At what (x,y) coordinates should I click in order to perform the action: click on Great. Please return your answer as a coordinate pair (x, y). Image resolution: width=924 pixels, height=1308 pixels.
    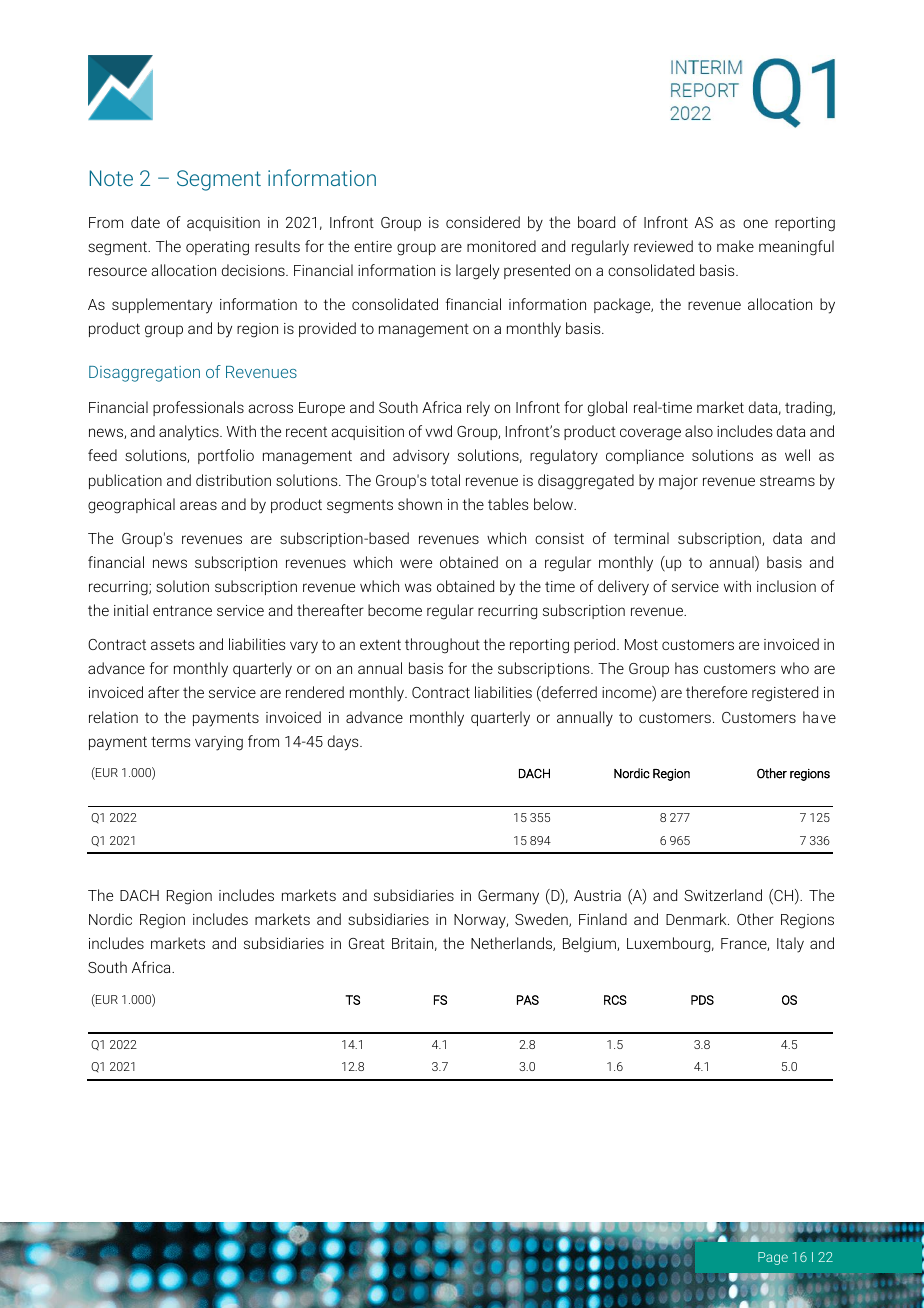
    Looking at the image, I should click on (367, 943).
